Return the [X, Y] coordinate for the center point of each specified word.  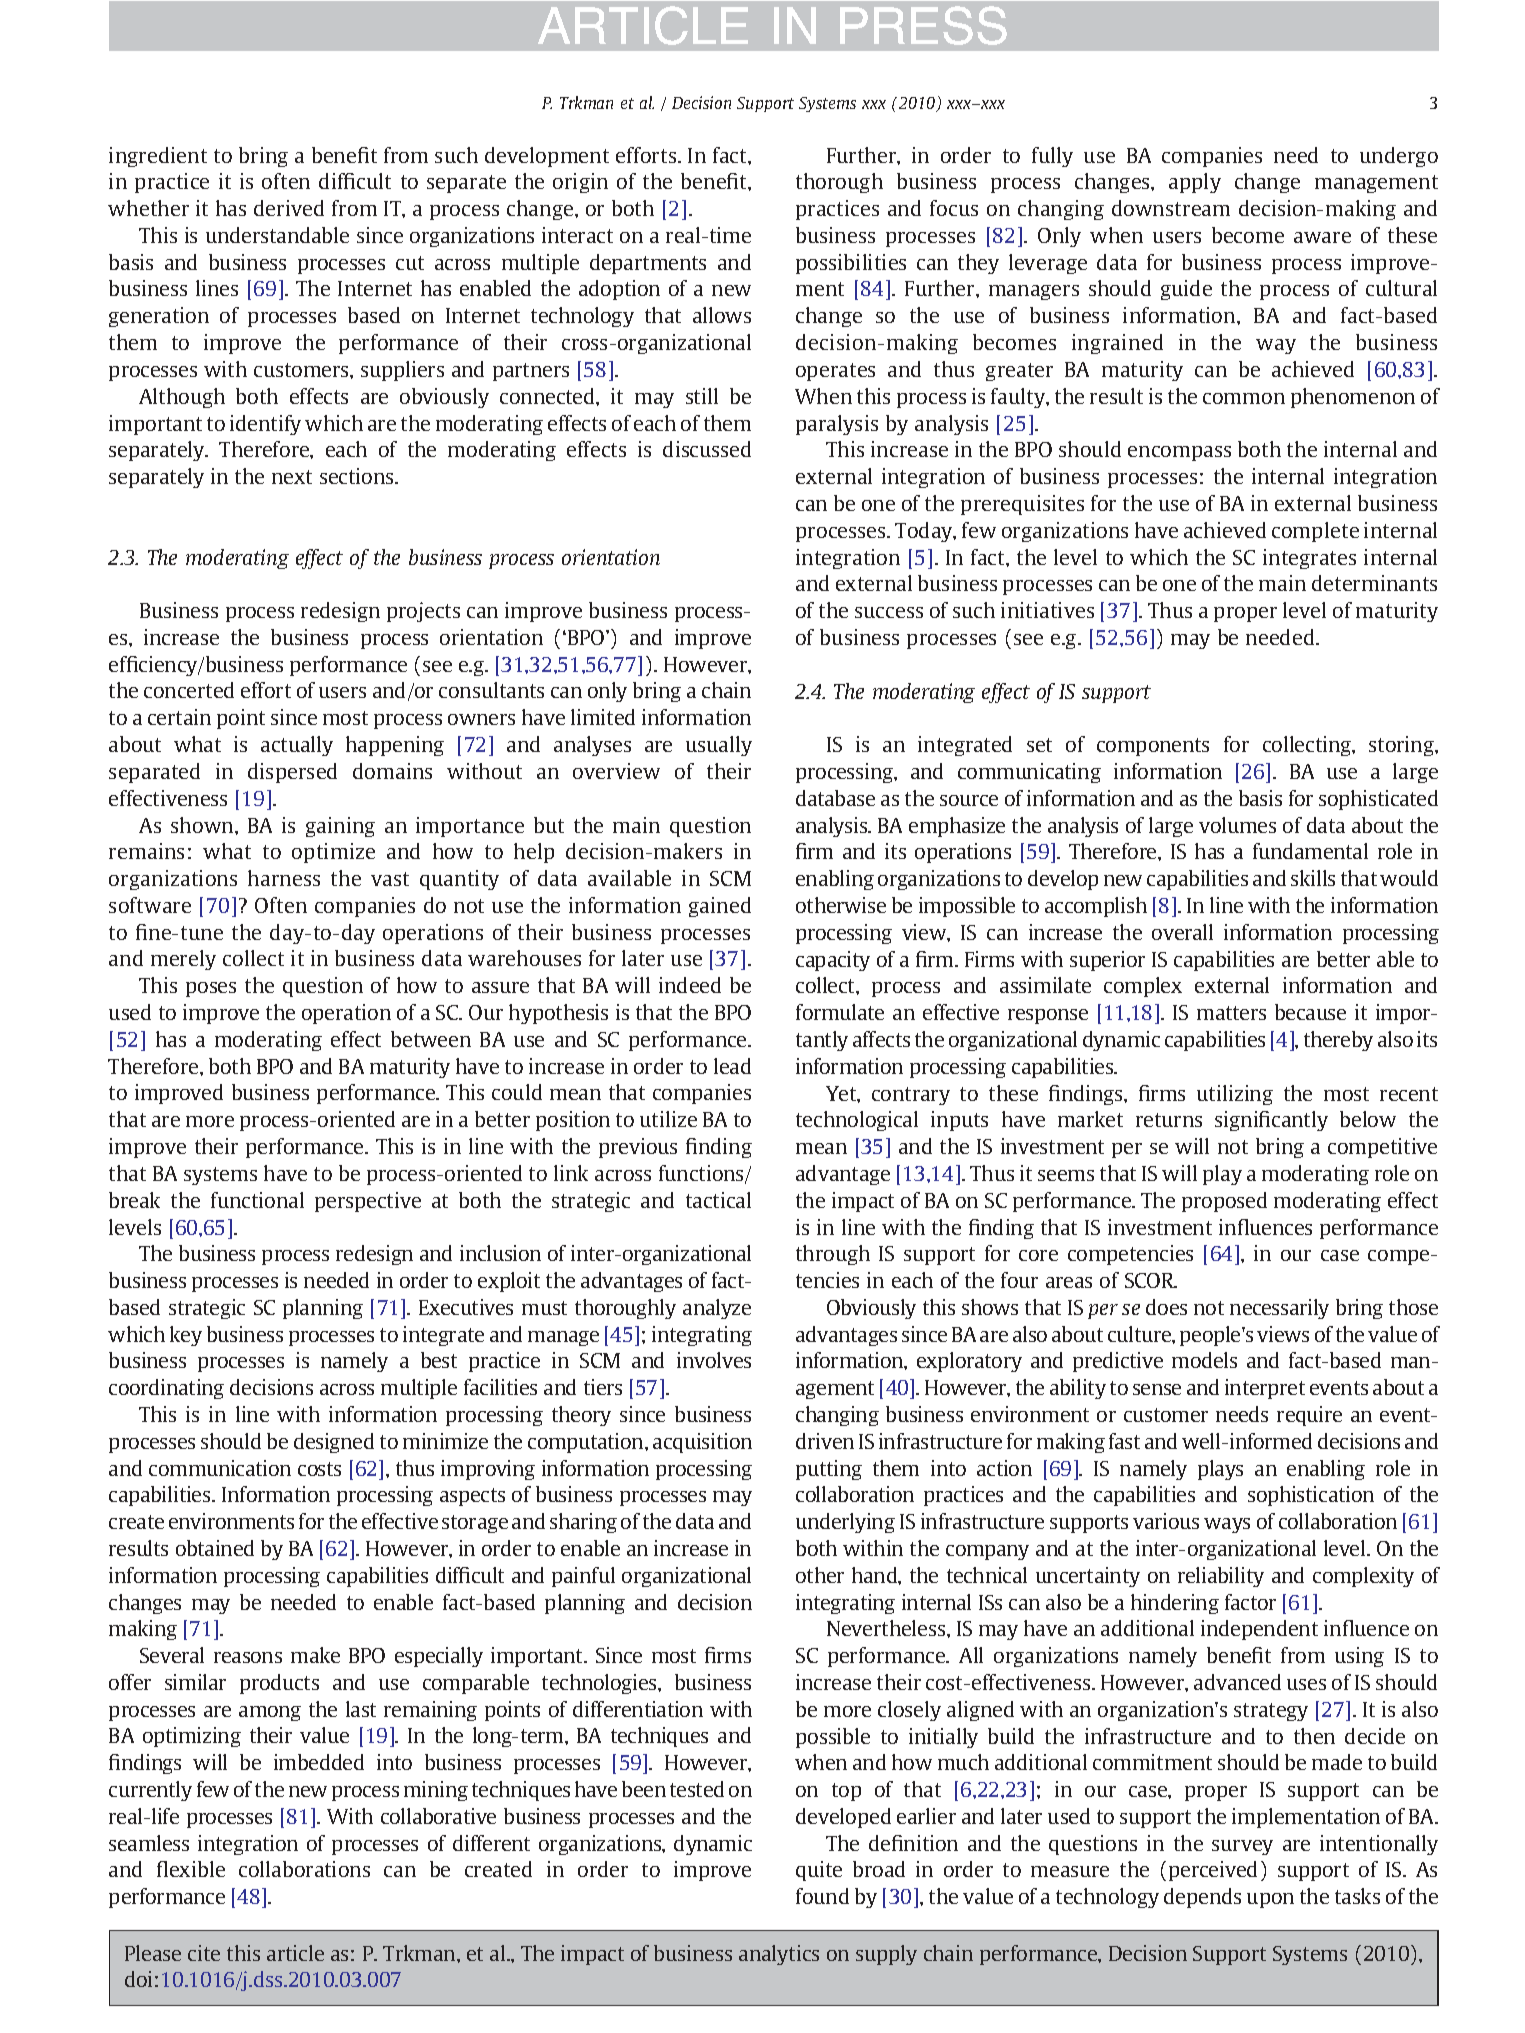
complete [1315, 532]
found [822, 1896]
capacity [833, 961]
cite [204, 1953]
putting [829, 1470]
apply [1195, 183]
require [1309, 1416]
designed [334, 1443]
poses [211, 989]
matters [1231, 1013]
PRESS [923, 25]
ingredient [158, 157]
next [292, 477]
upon [1270, 1900]
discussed [707, 449]
